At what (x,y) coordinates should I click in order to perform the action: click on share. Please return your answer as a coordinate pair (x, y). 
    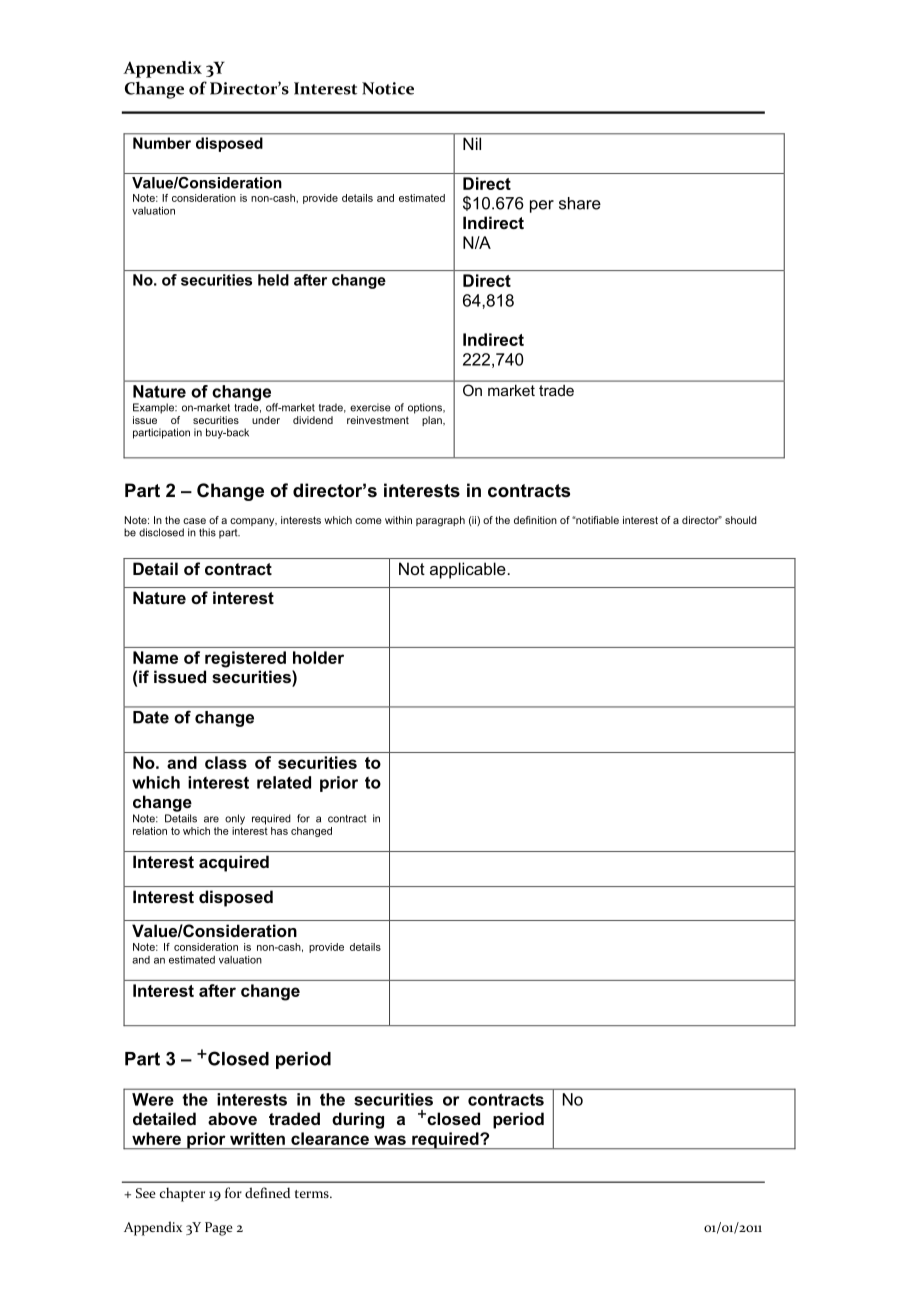
    Looking at the image, I should click on (580, 203).
